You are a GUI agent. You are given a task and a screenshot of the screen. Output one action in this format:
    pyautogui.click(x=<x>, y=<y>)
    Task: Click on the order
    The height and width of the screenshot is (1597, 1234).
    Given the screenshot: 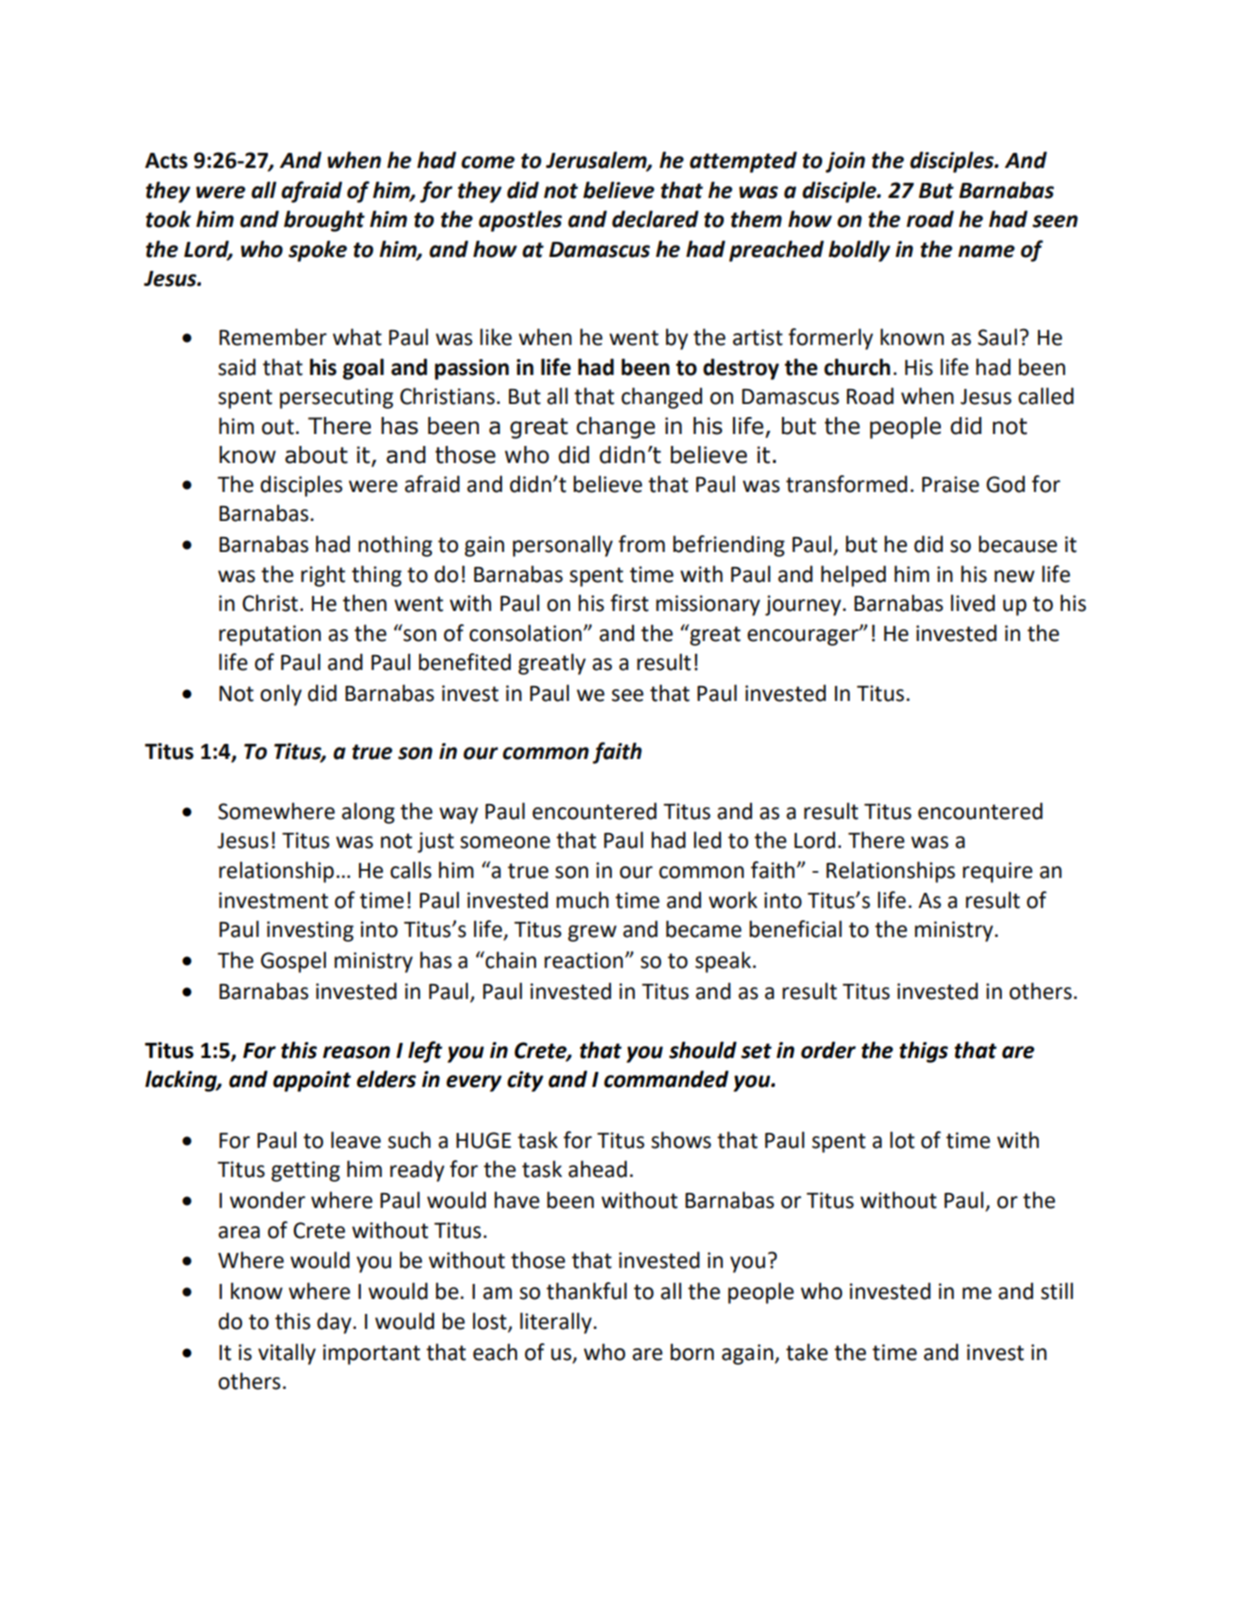 What is the action you would take?
    pyautogui.click(x=828, y=1050)
